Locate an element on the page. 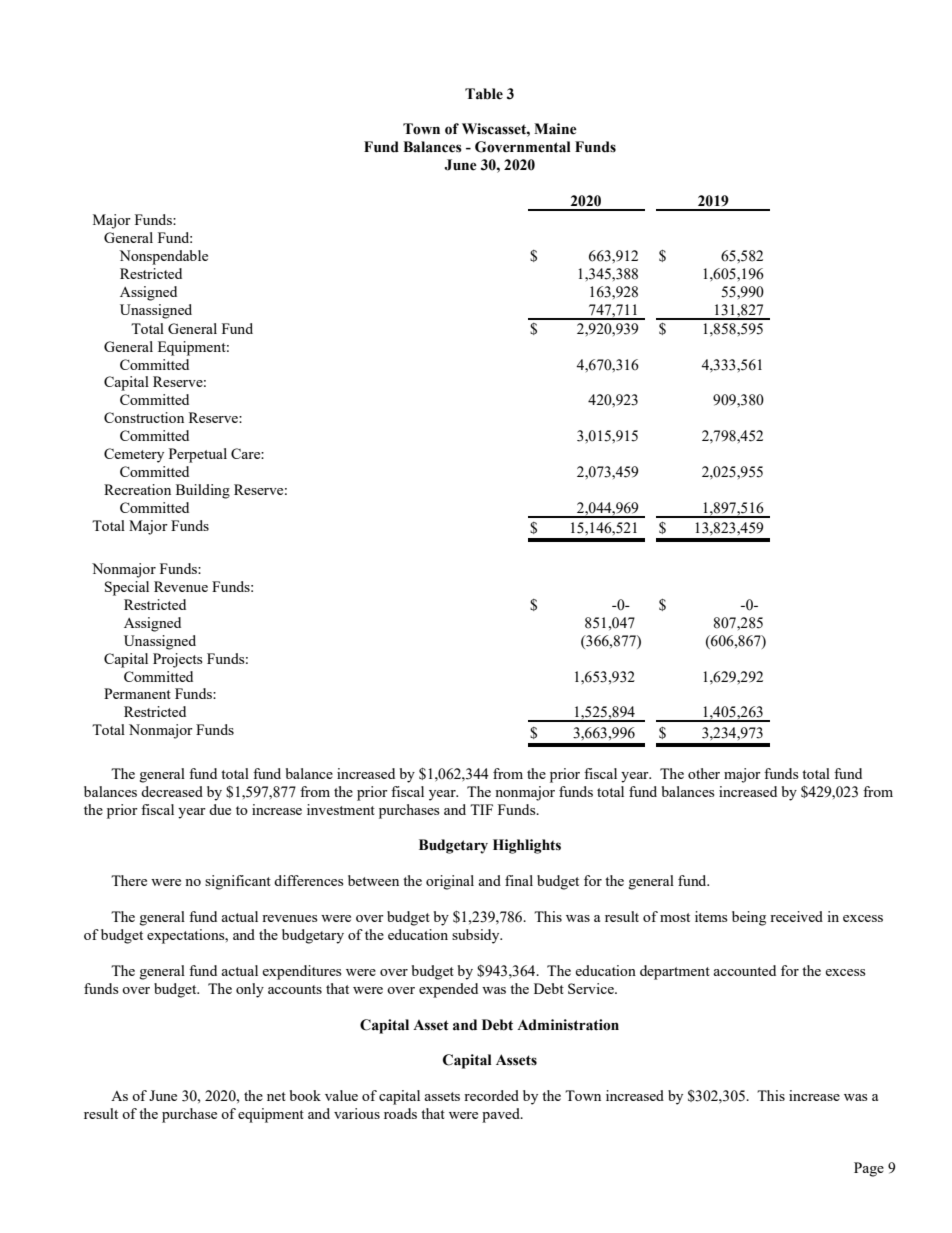  Building is located at coordinates (203, 491).
